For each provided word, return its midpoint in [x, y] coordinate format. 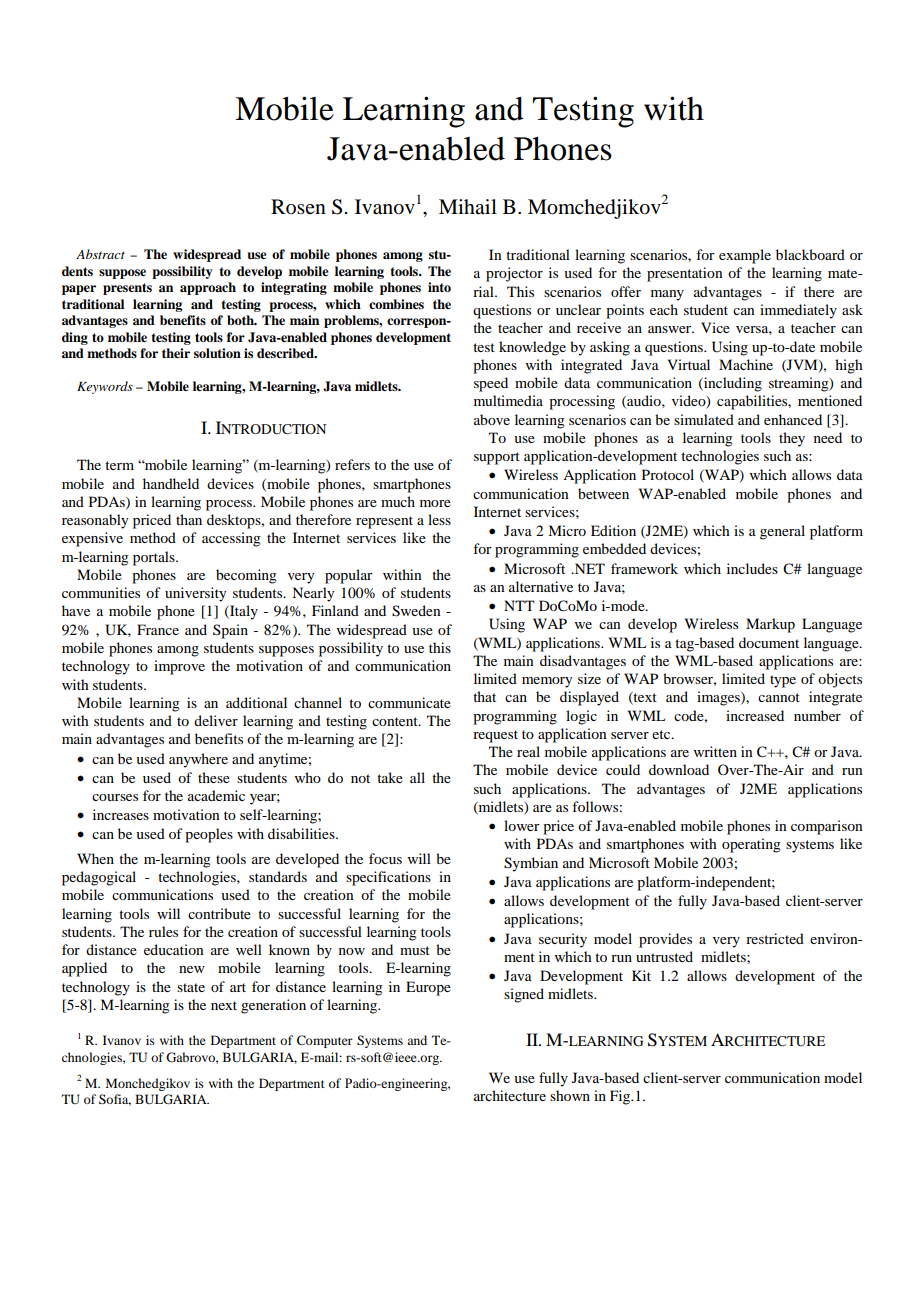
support [497, 458]
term [119, 465]
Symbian [531, 864]
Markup [770, 625]
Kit [641, 975]
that [484, 696]
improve [179, 667]
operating [751, 845]
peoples [209, 835]
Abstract [100, 254]
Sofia [115, 1100]
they [792, 439]
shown [570, 1095]
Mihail [468, 206]
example [745, 256]
